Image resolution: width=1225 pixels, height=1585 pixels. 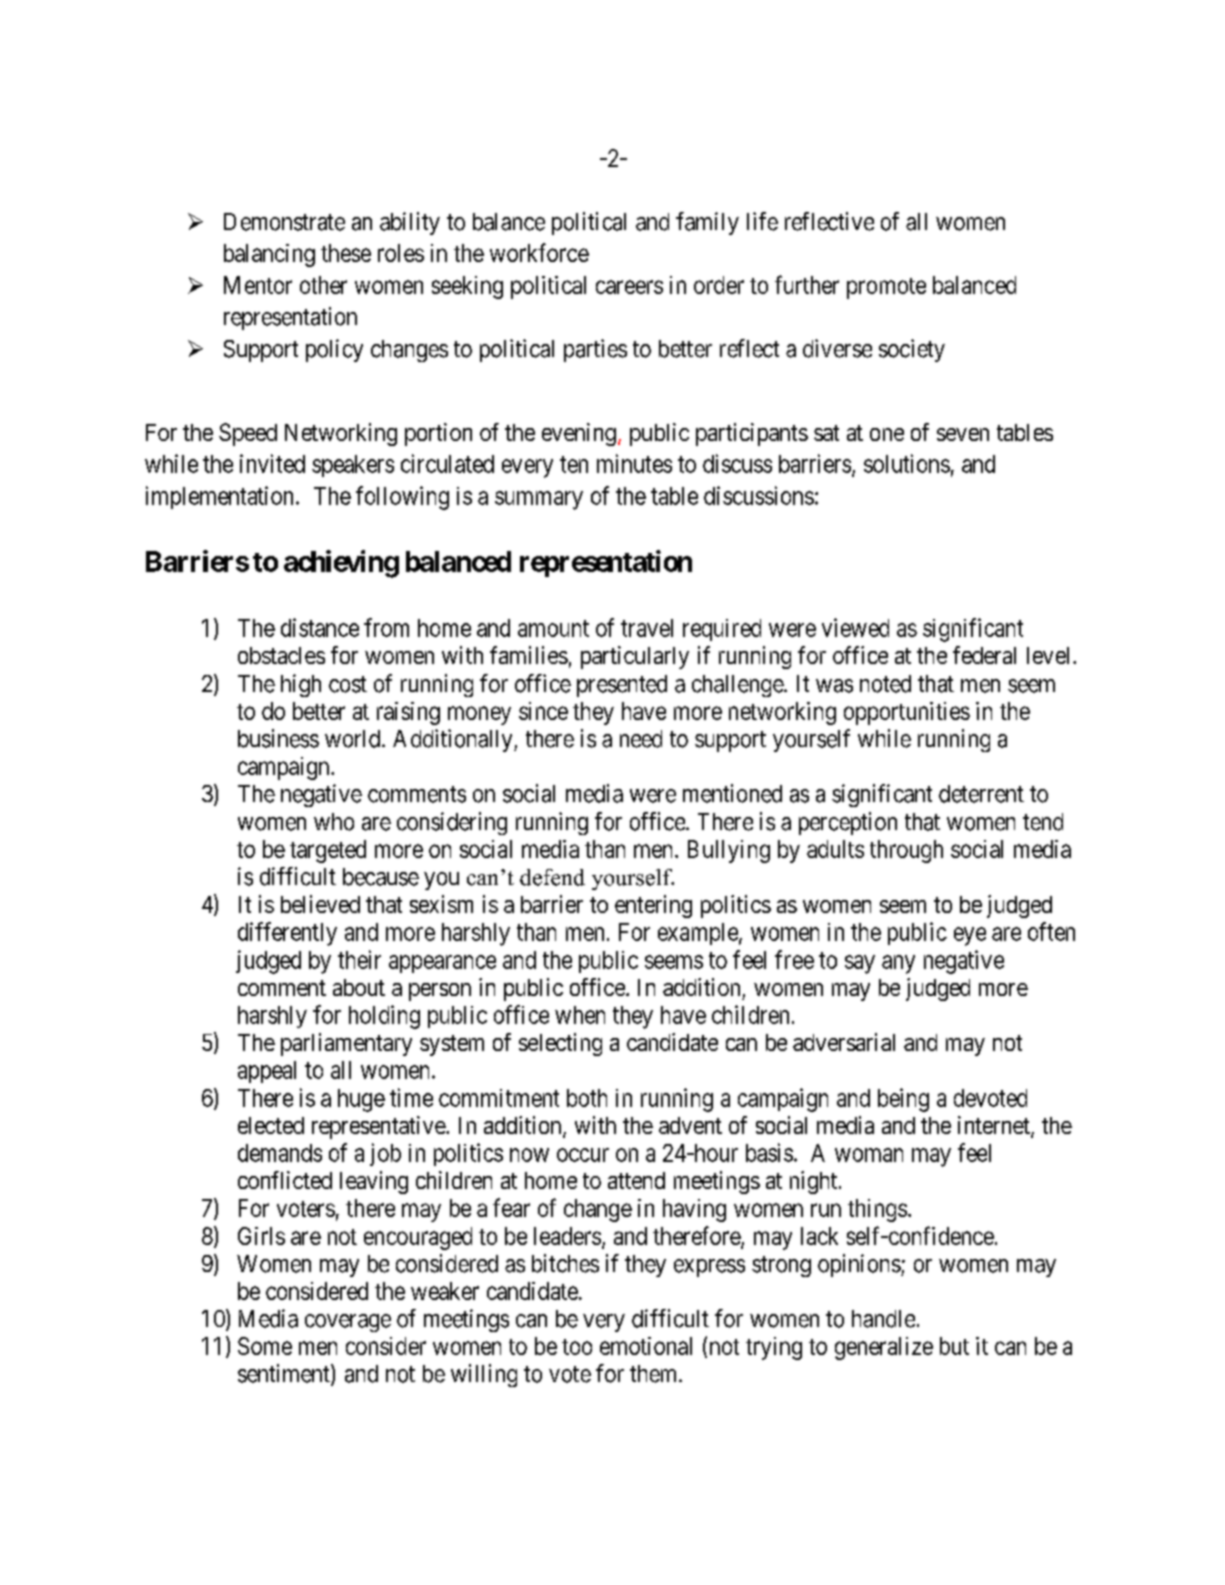 I want to click on emotional, so click(x=646, y=1346).
